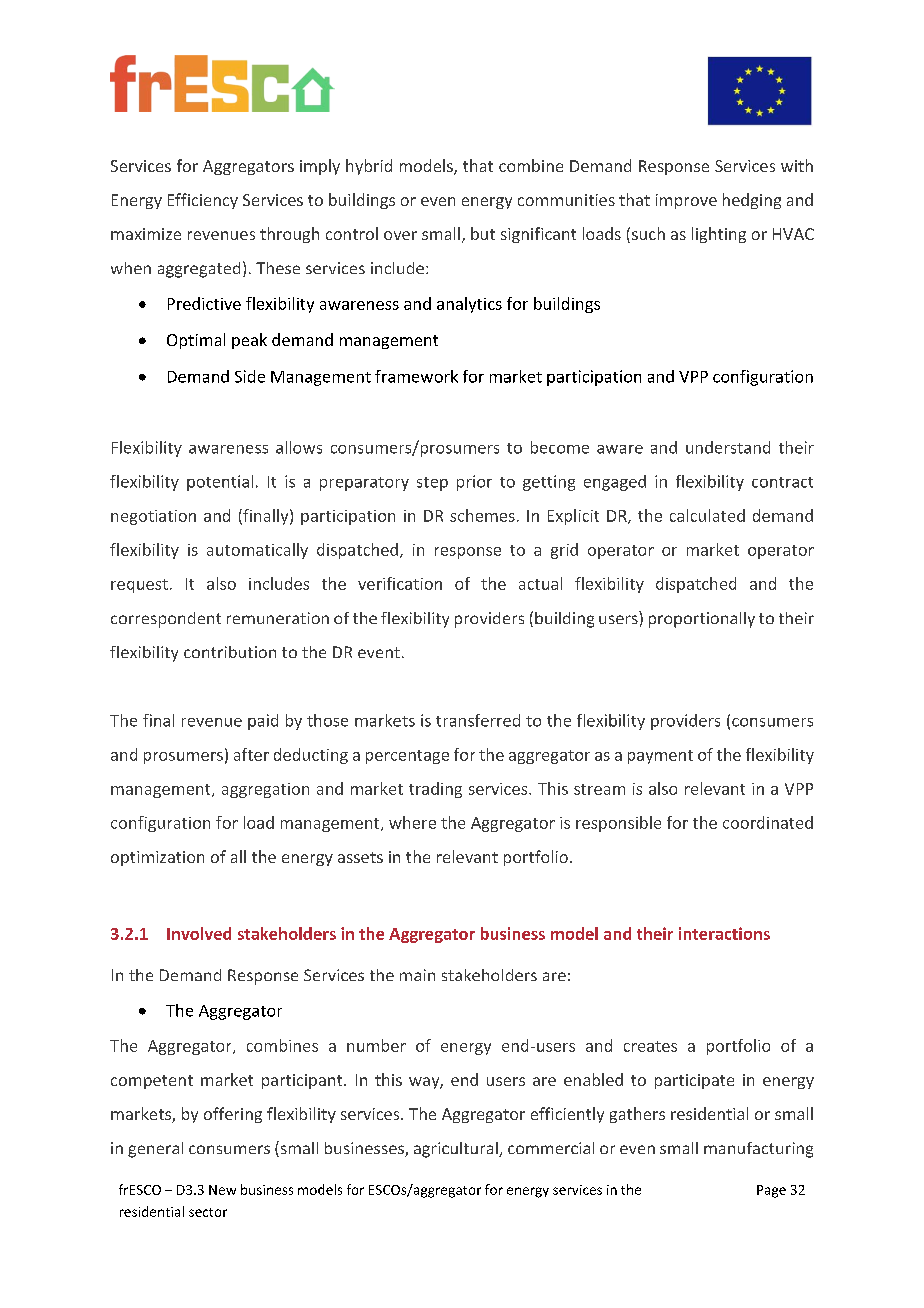  What do you see at coordinates (702, 620) in the page?
I see `proportionally` at bounding box center [702, 620].
